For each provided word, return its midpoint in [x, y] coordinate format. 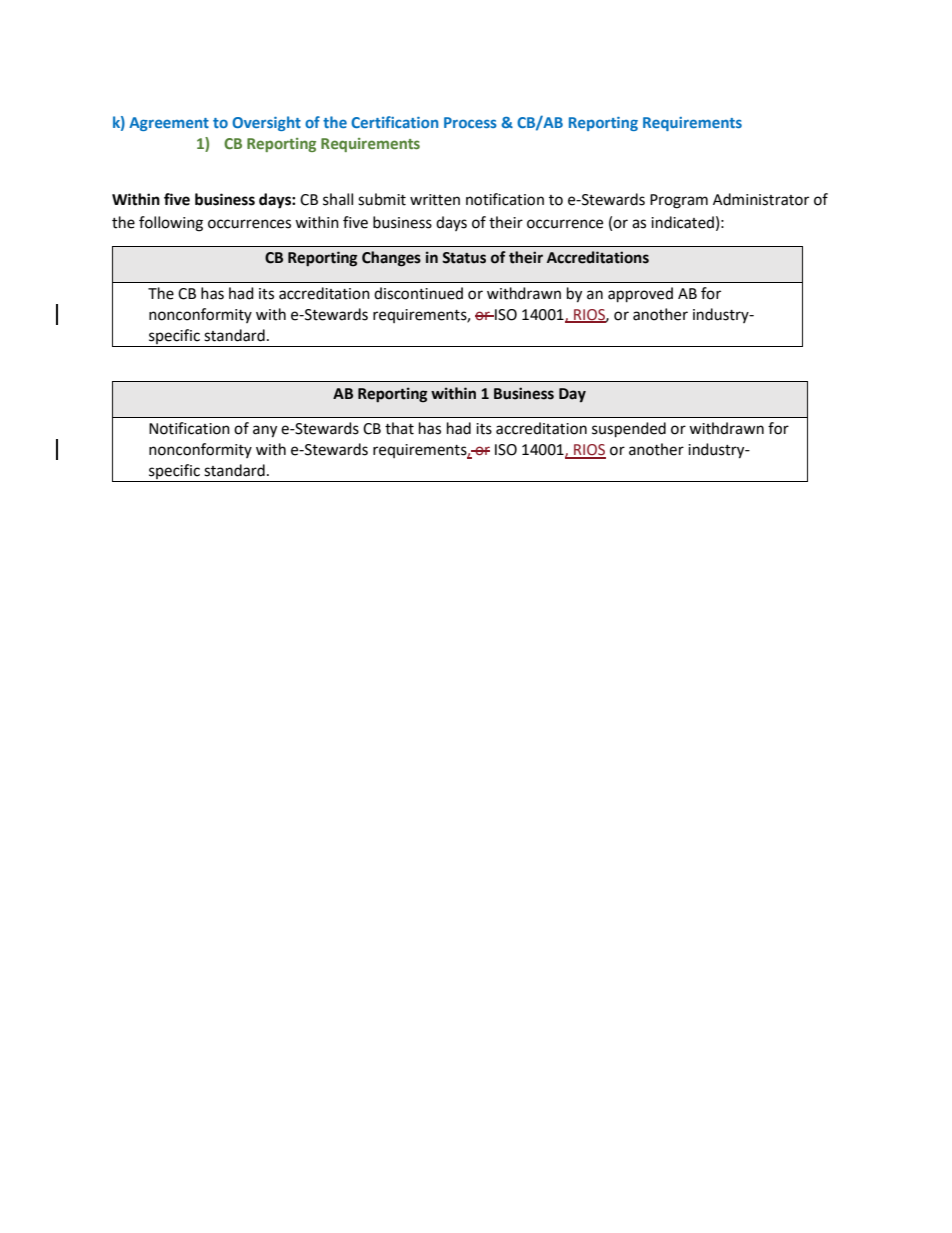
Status [464, 258]
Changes [391, 259]
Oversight [266, 123]
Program [679, 201]
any [265, 431]
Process [470, 122]
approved [640, 295]
